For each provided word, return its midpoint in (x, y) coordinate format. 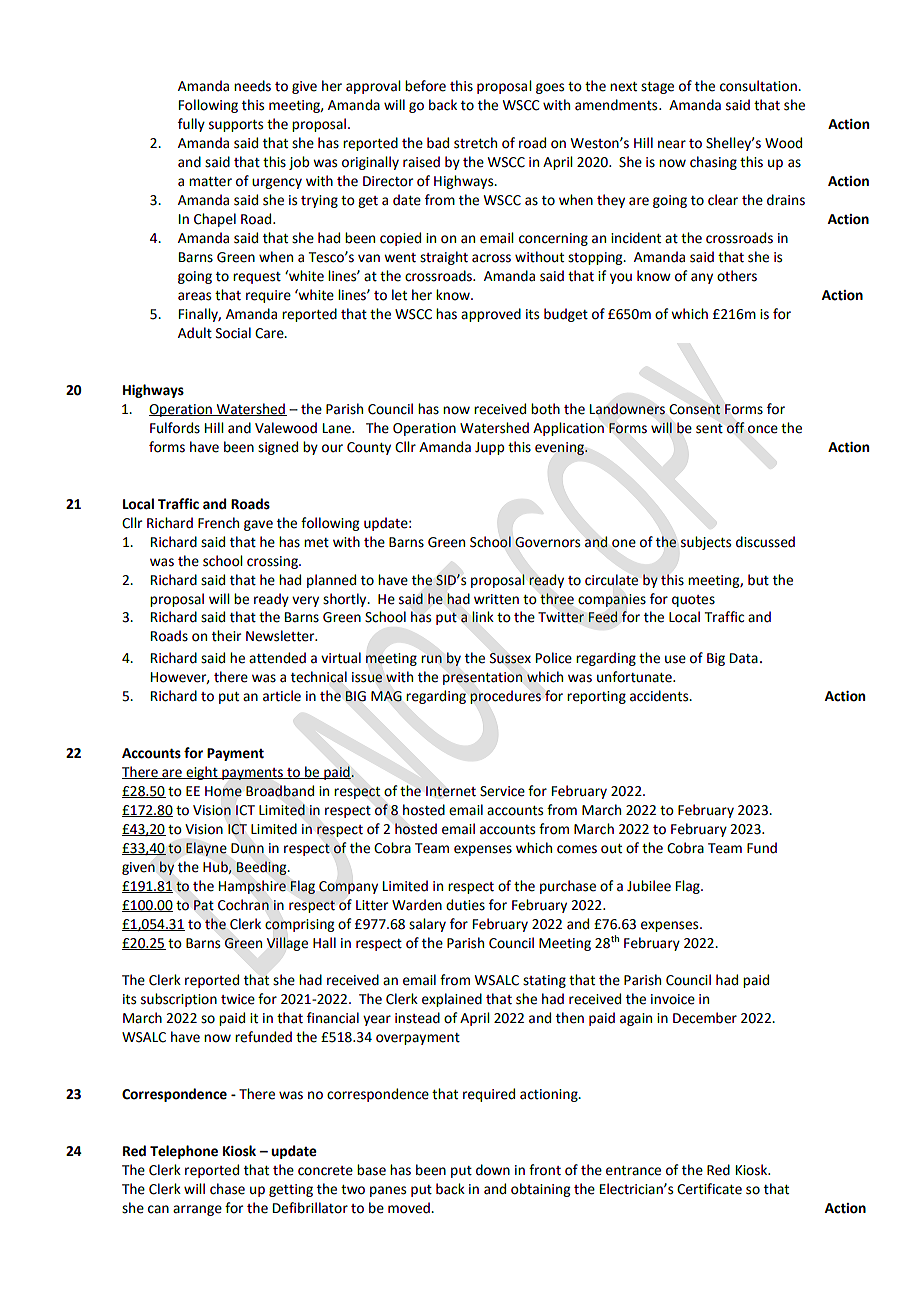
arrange (197, 1210)
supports (236, 126)
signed (278, 448)
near (672, 144)
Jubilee (649, 886)
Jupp (489, 448)
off (735, 428)
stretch (475, 143)
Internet (451, 791)
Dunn (247, 848)
